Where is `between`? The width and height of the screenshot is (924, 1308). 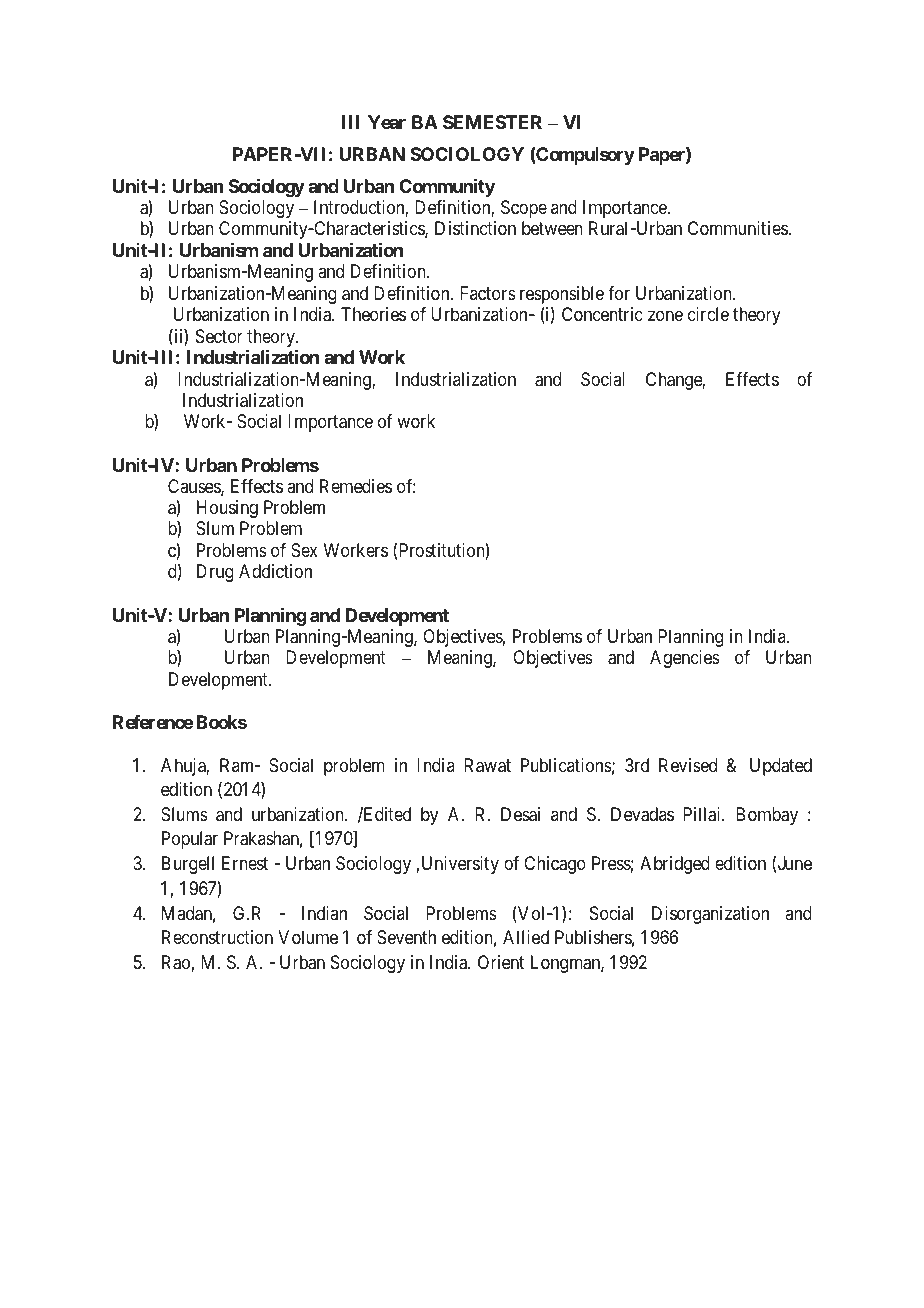
between is located at coordinates (552, 228).
